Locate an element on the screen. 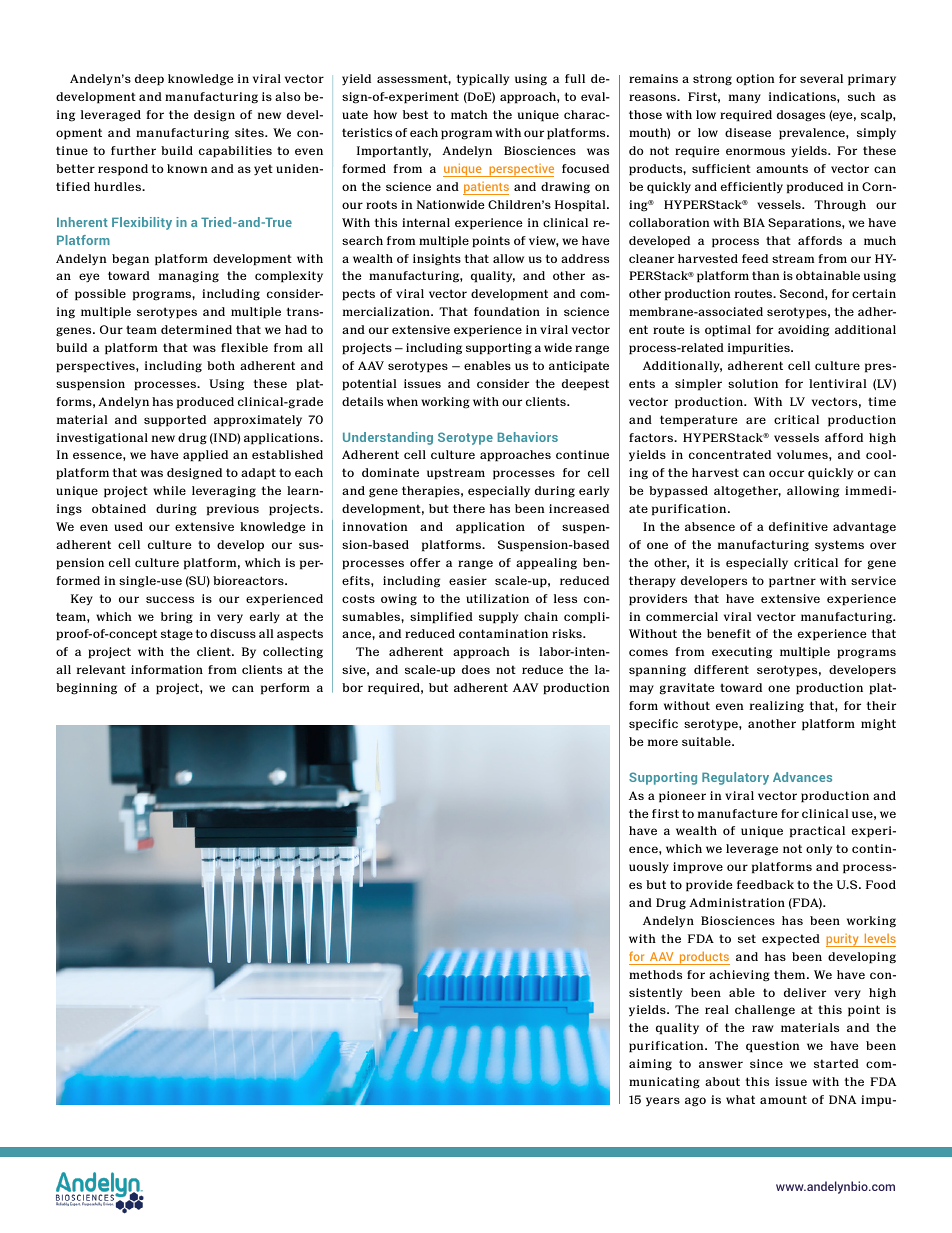  dosages is located at coordinates (801, 116).
